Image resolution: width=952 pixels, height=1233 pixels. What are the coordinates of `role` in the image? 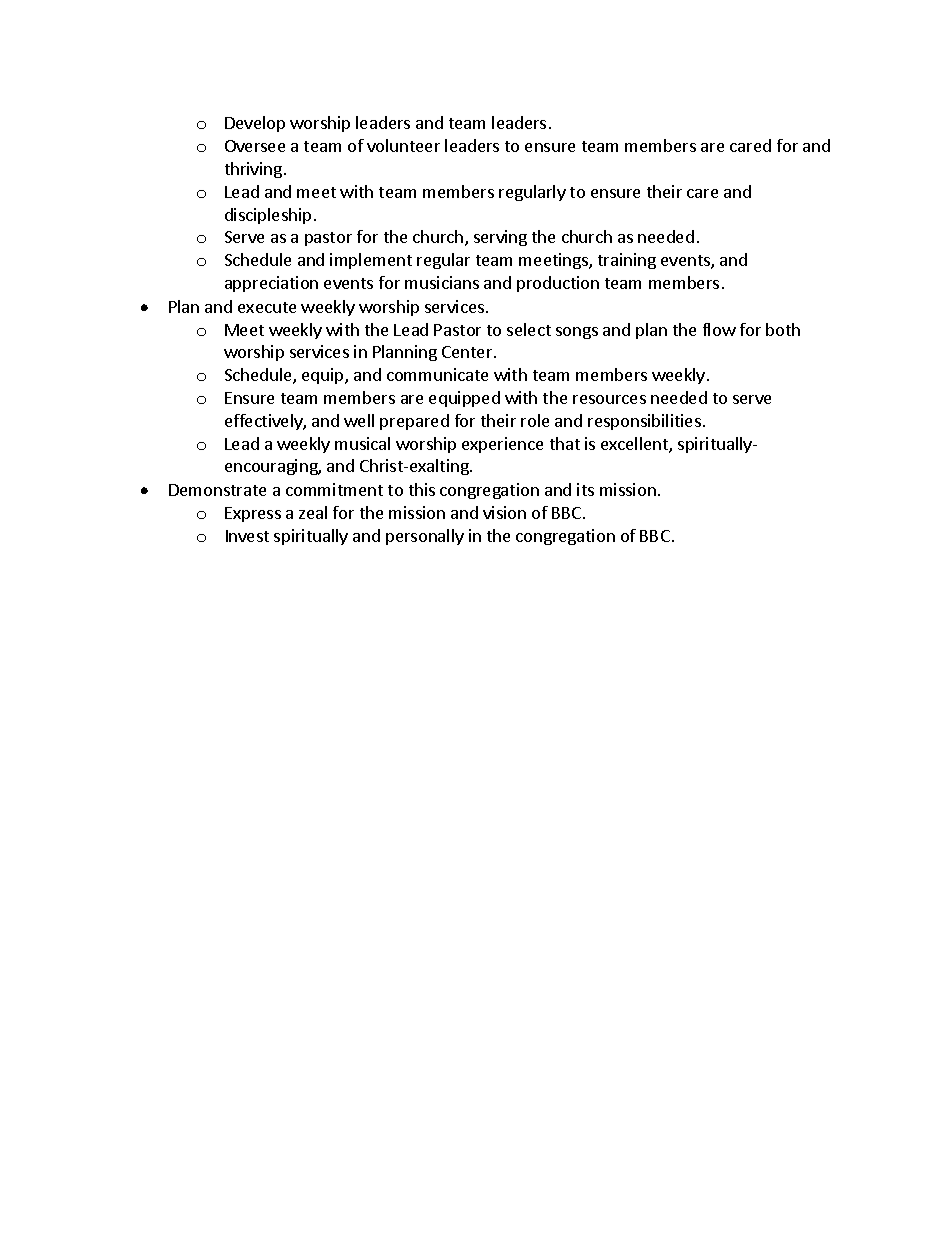 It's located at (535, 420).
